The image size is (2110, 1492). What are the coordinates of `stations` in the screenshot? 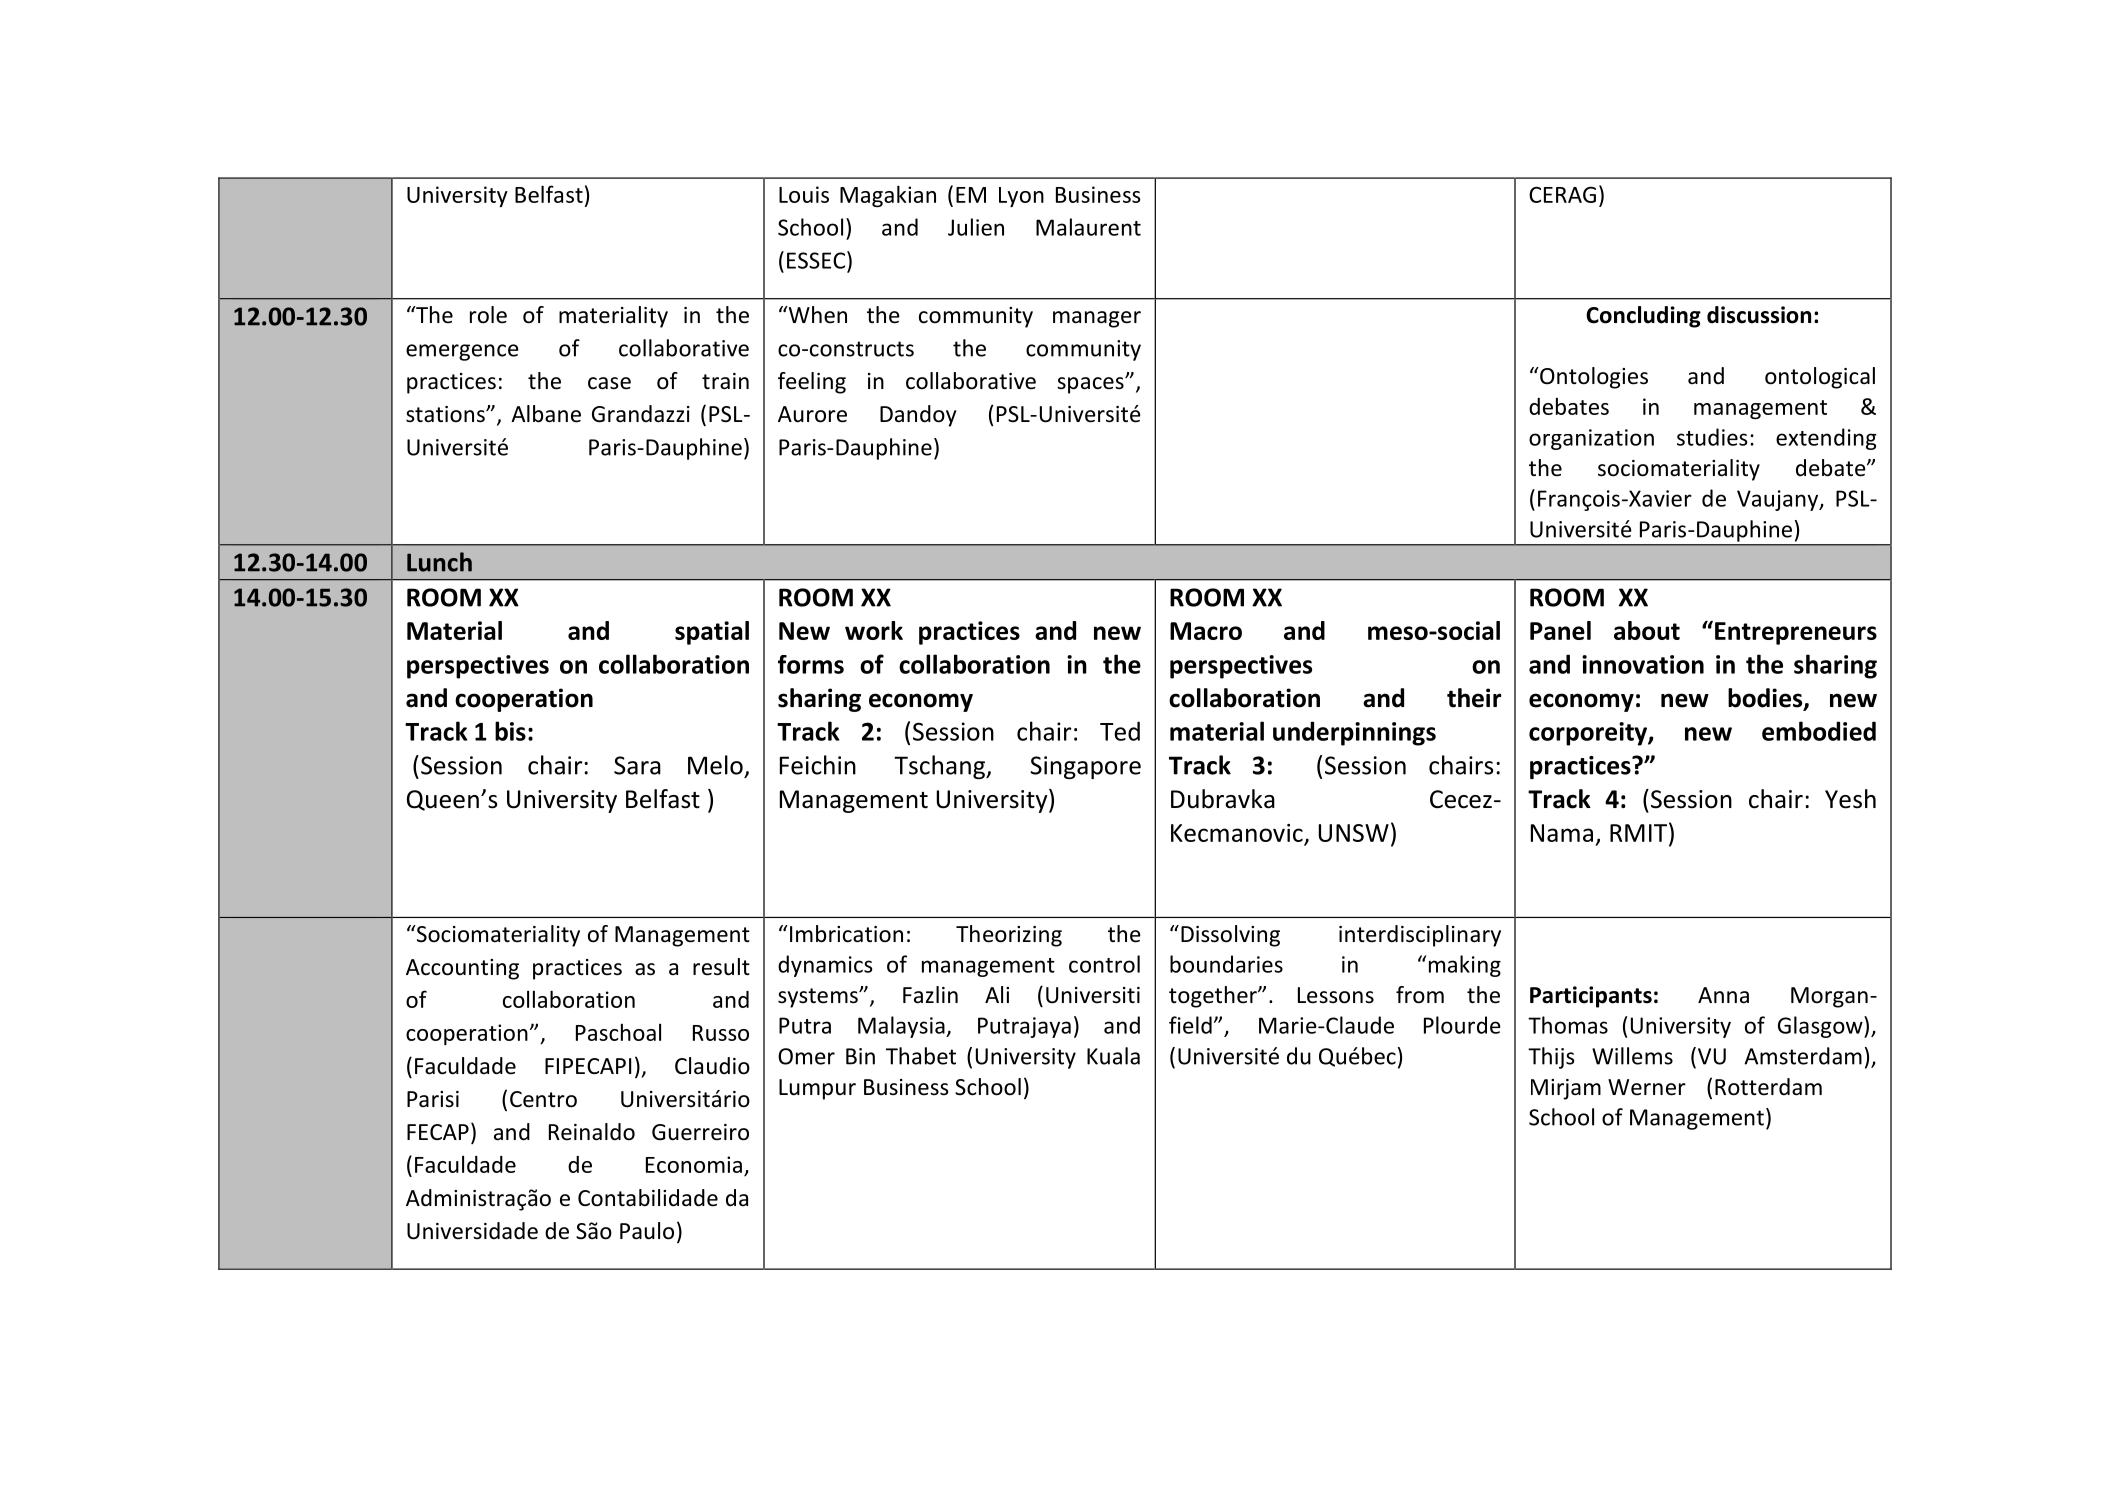 It's located at (446, 414).
